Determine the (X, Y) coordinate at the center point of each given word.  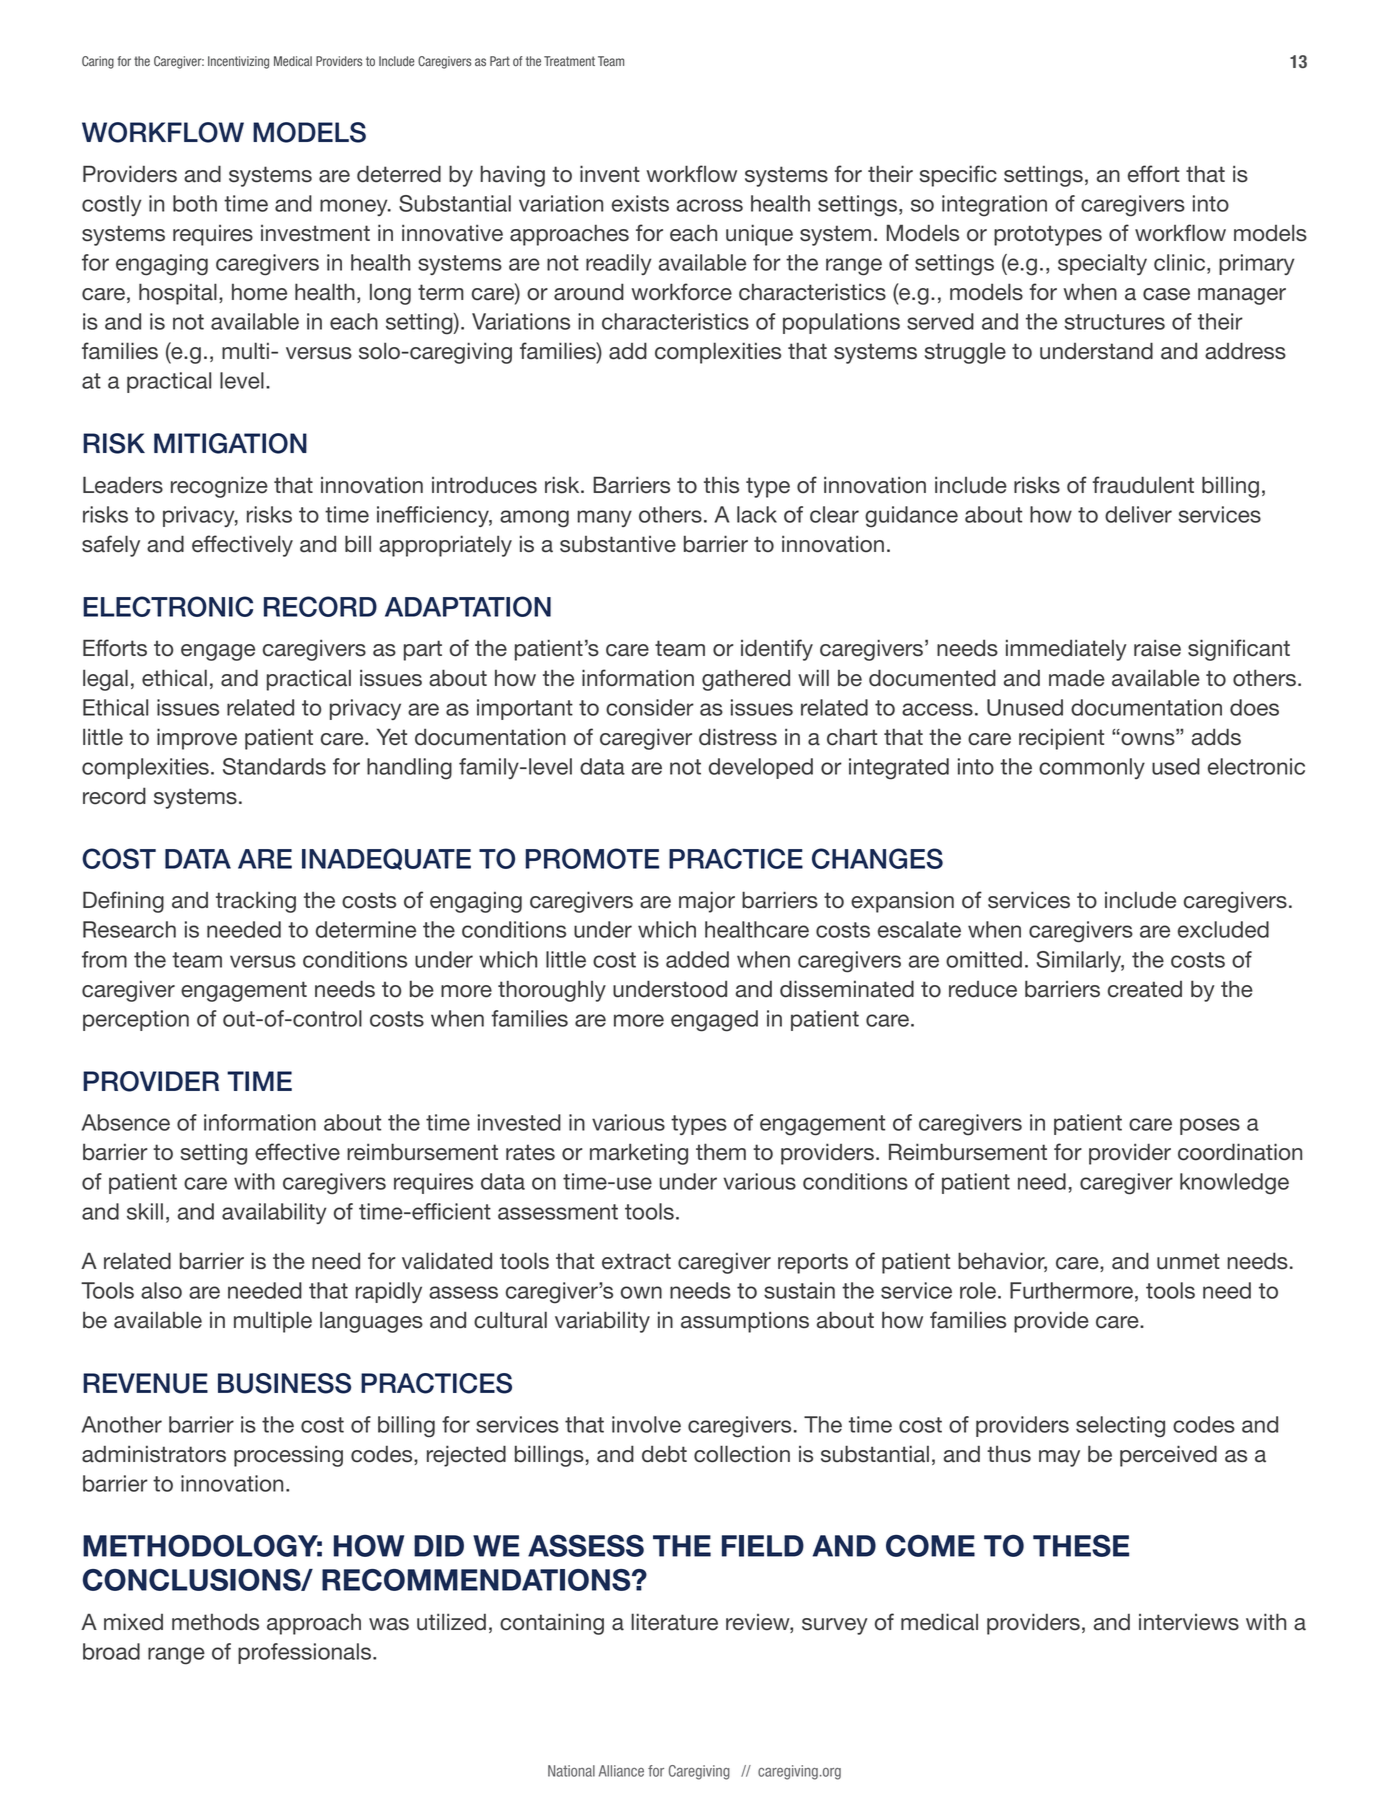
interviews (1189, 1622)
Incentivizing (238, 62)
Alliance (621, 1771)
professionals (306, 1653)
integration (994, 206)
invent (610, 174)
